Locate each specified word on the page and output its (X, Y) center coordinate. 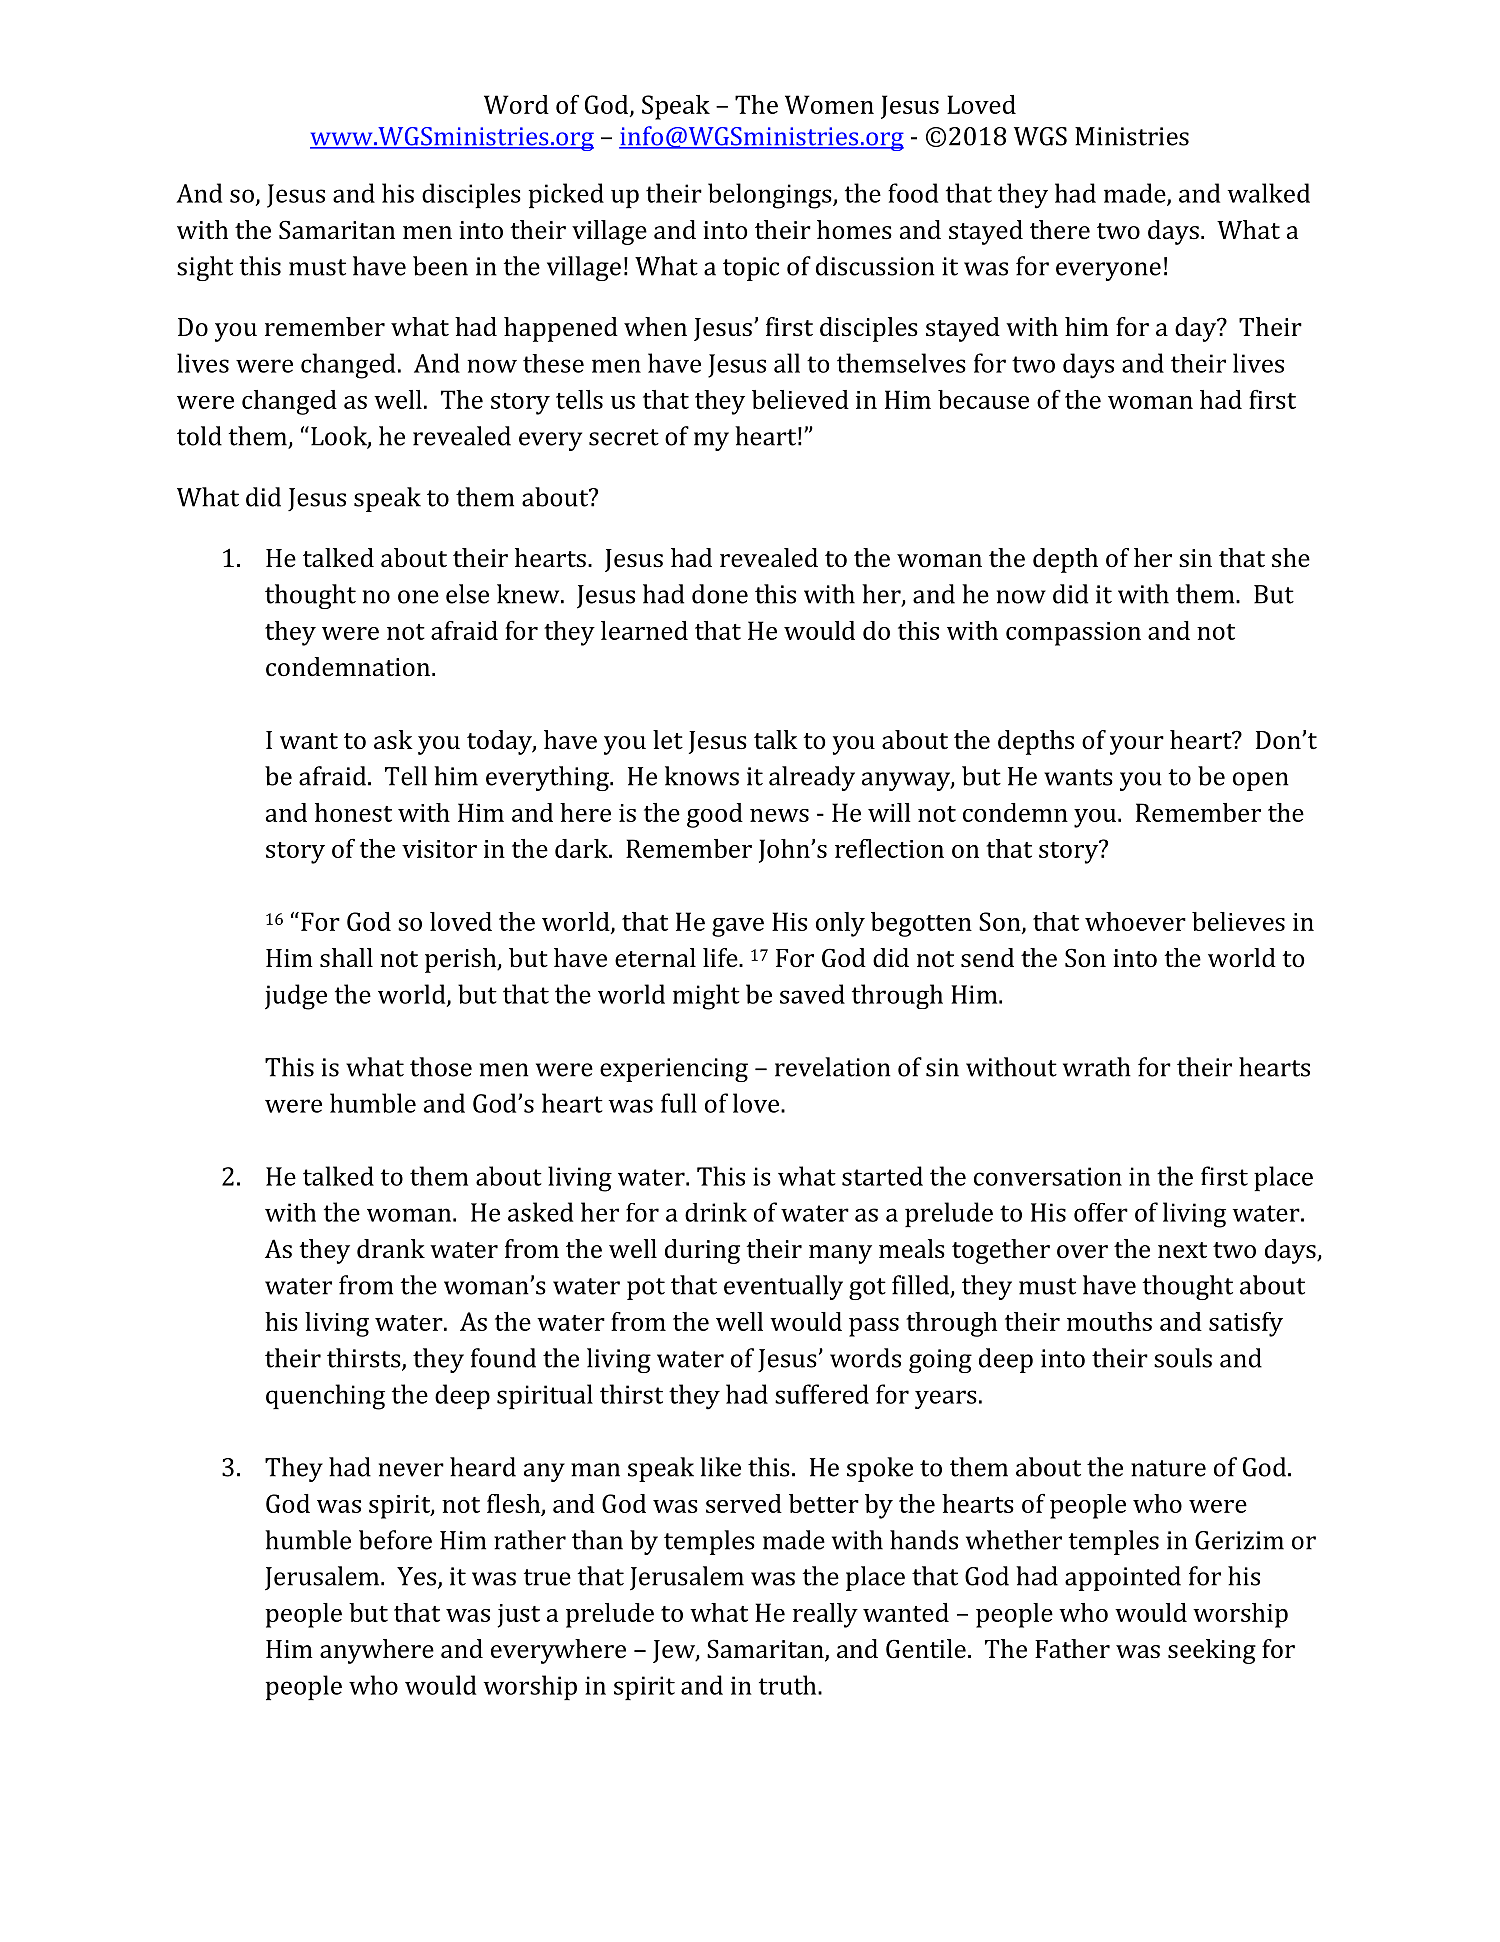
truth (789, 1685)
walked (1268, 193)
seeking (1212, 1651)
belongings (771, 196)
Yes (418, 1577)
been (440, 266)
